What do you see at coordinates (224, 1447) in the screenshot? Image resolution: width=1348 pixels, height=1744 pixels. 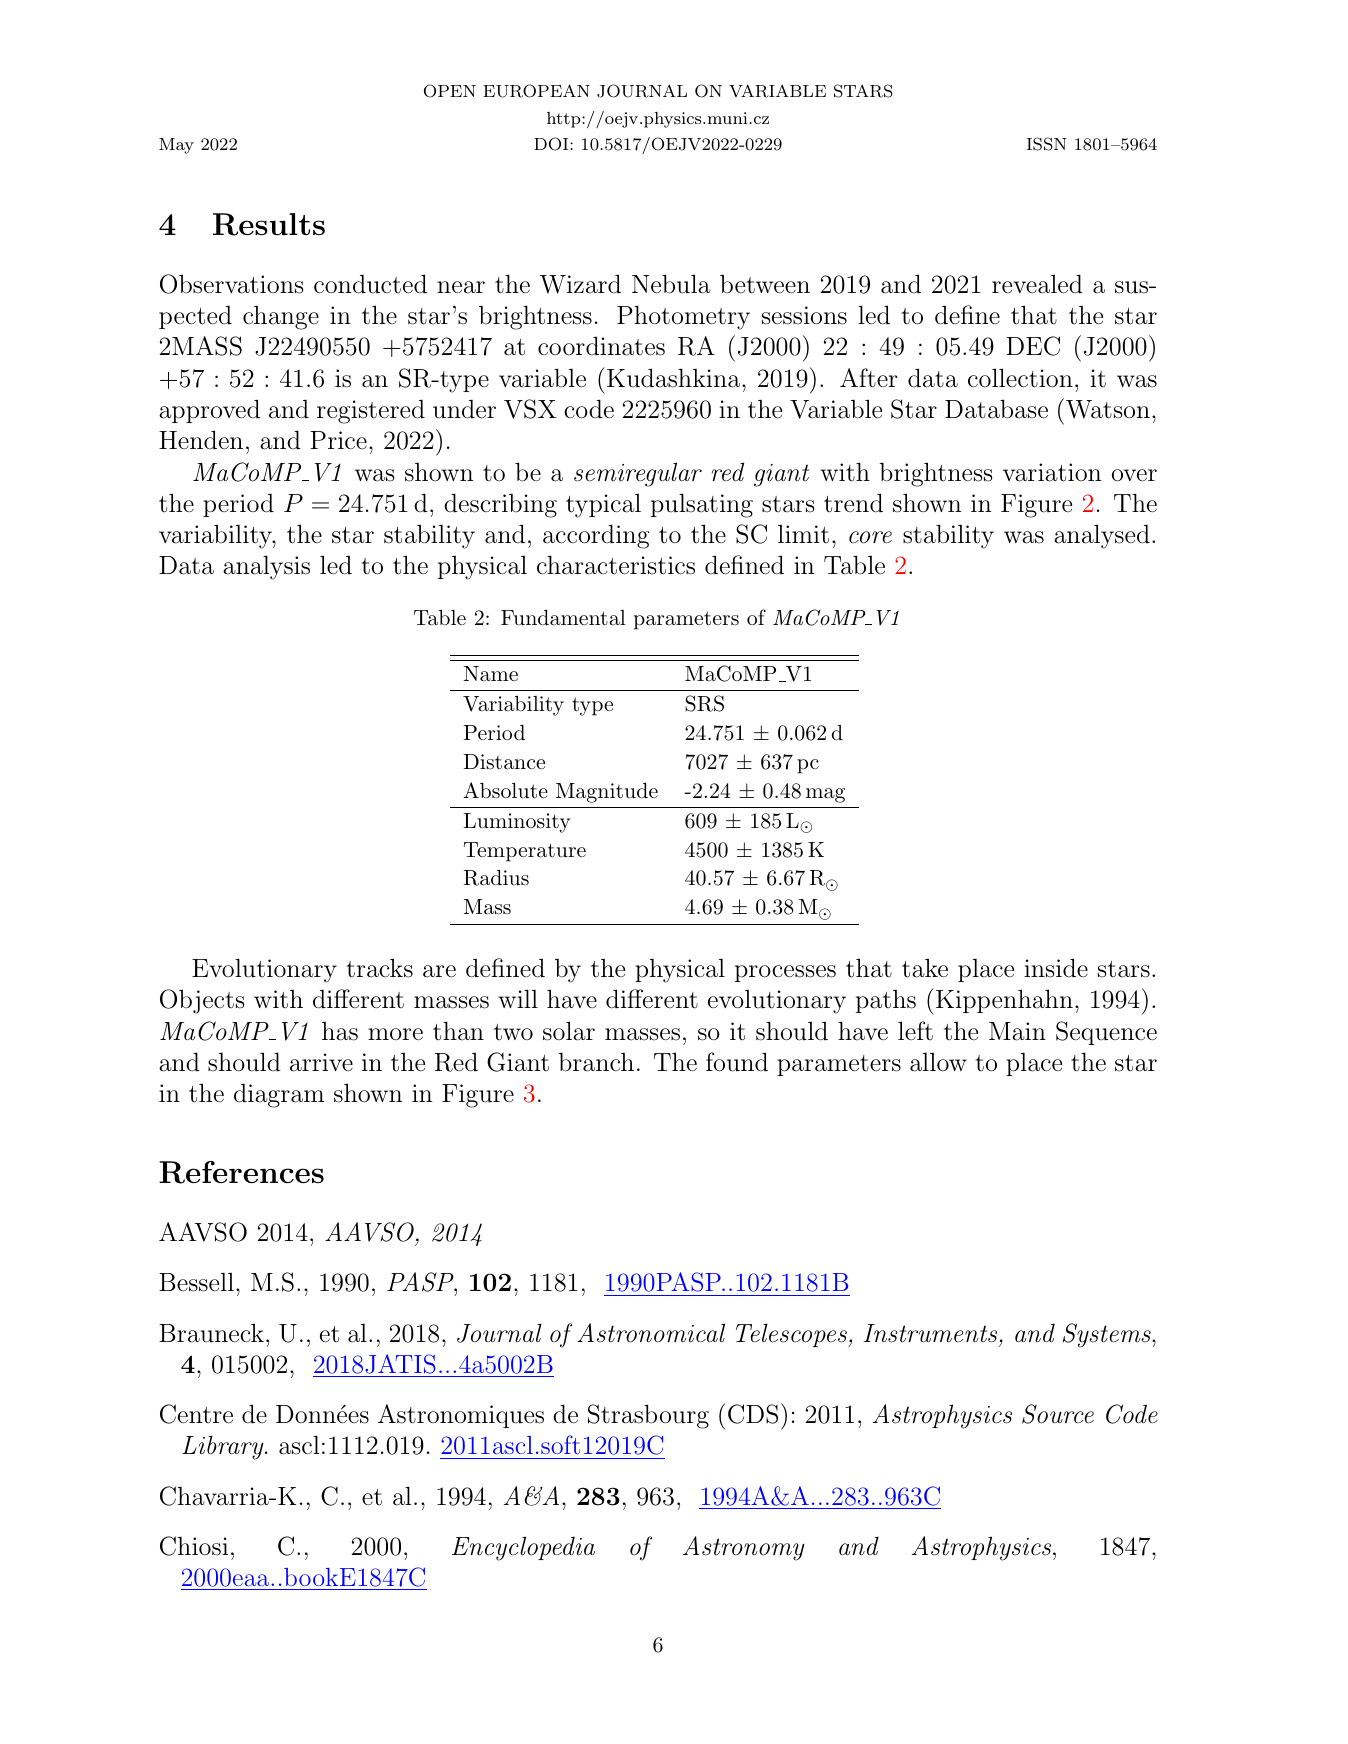 I see `Library` at bounding box center [224, 1447].
